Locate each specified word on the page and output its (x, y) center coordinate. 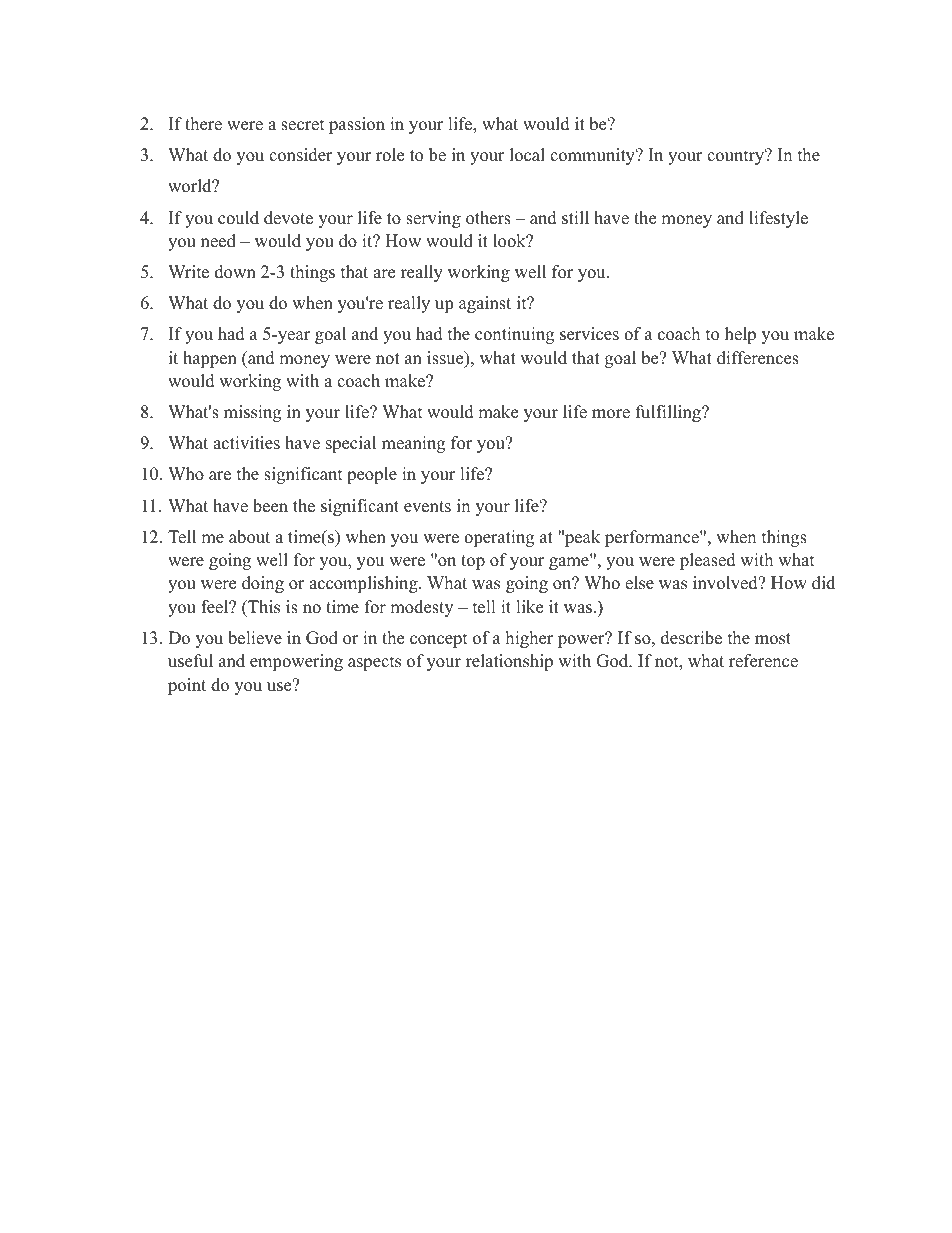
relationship (509, 662)
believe (255, 638)
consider (301, 155)
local (527, 155)
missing (252, 413)
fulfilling (669, 413)
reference (763, 661)
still (575, 218)
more (611, 414)
